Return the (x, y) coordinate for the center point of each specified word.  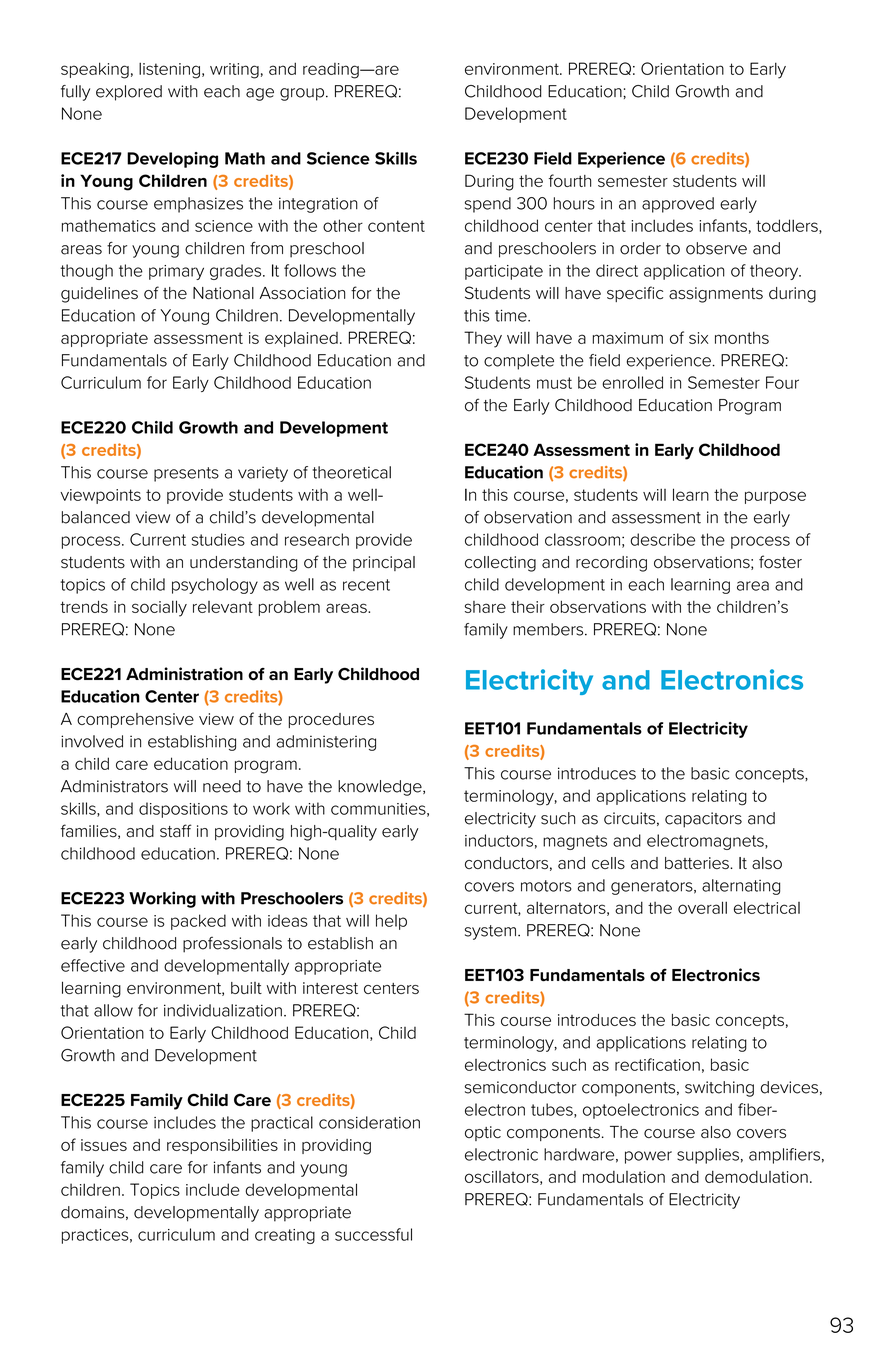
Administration (184, 674)
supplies (708, 1156)
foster (780, 562)
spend (488, 205)
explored (129, 93)
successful (373, 1234)
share (485, 607)
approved (678, 205)
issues (104, 1145)
